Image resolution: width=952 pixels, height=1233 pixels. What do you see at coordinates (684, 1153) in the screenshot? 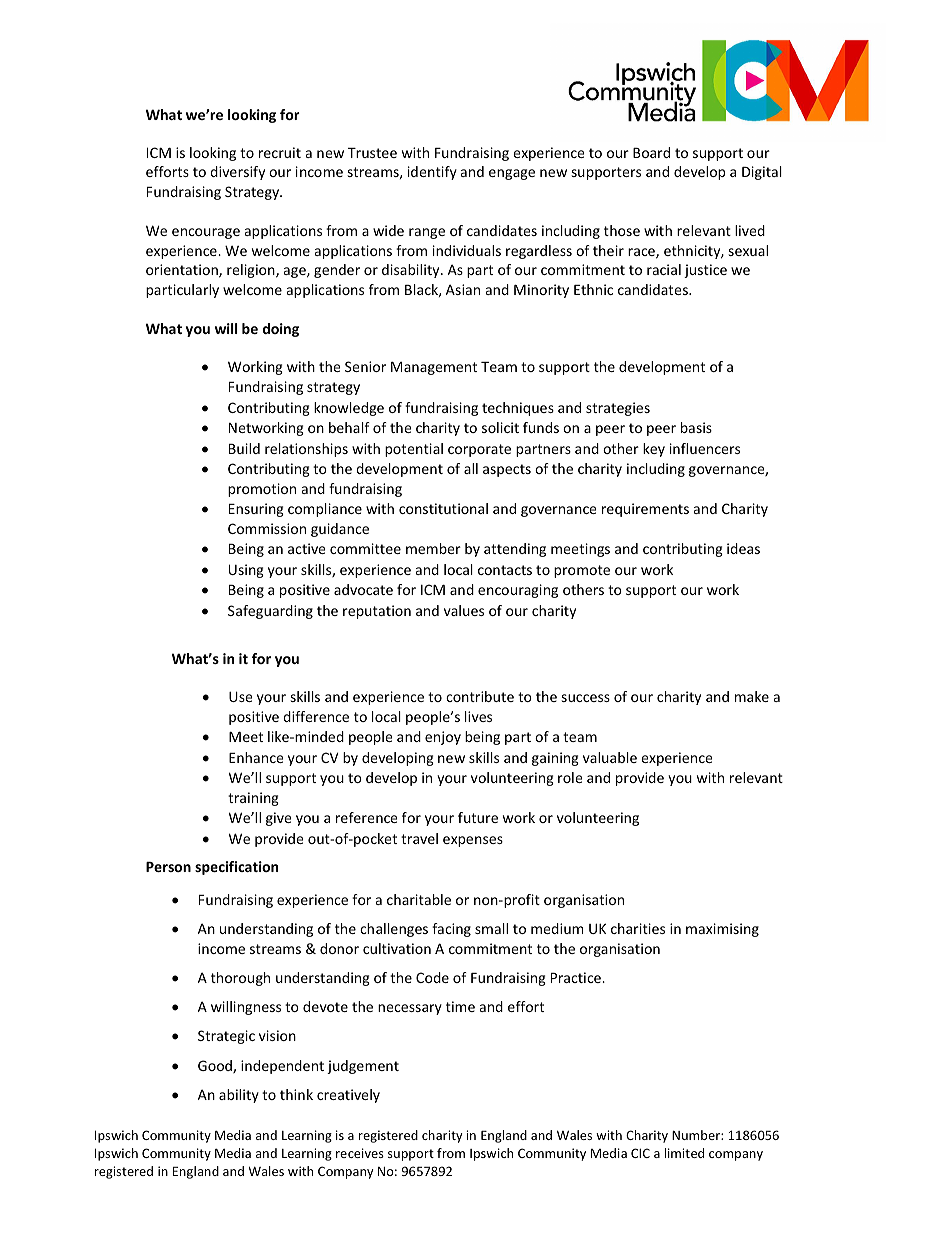
I see `limited` at bounding box center [684, 1153].
